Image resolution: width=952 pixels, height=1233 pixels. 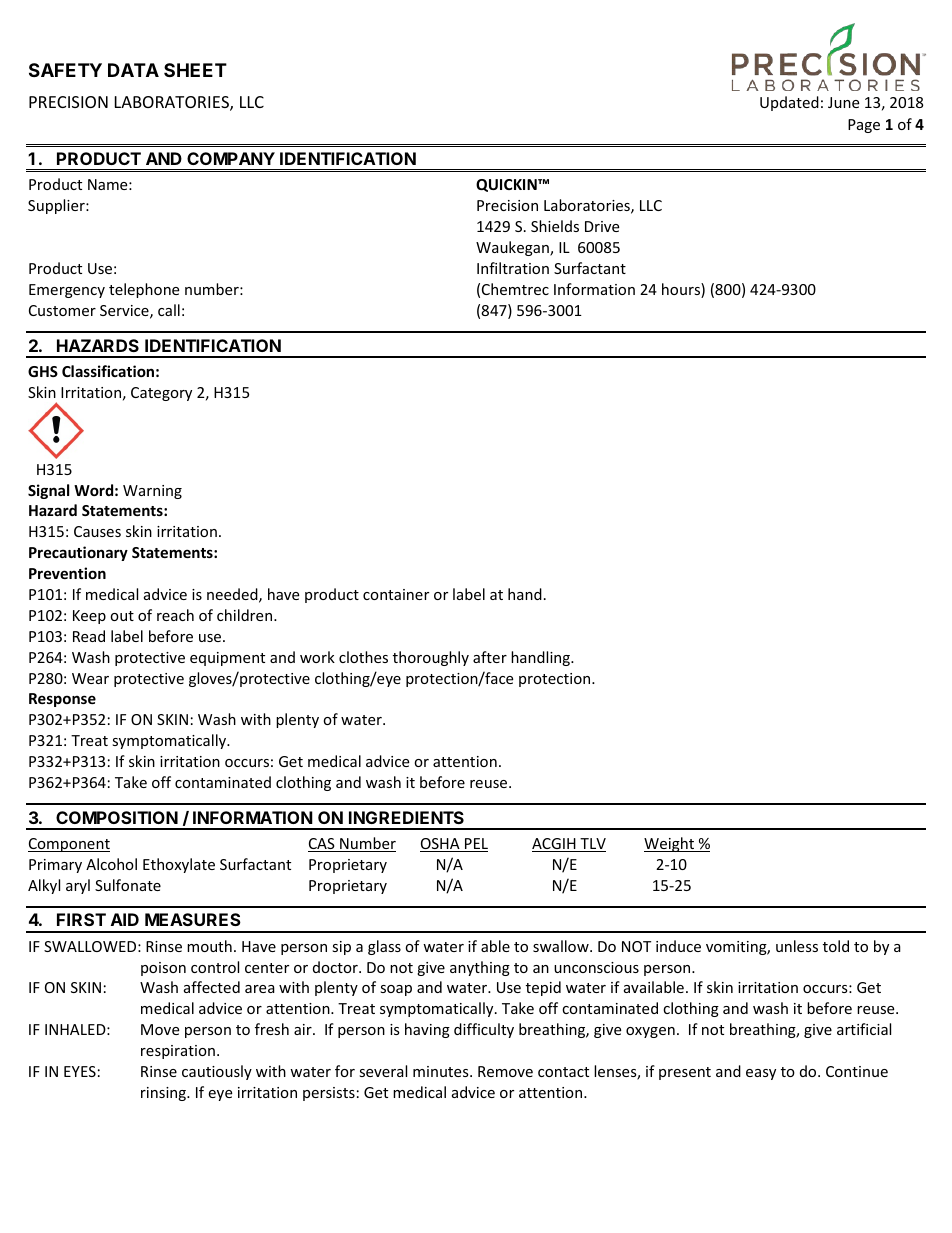 What do you see at coordinates (761, 1074) in the page?
I see `easy` at bounding box center [761, 1074].
